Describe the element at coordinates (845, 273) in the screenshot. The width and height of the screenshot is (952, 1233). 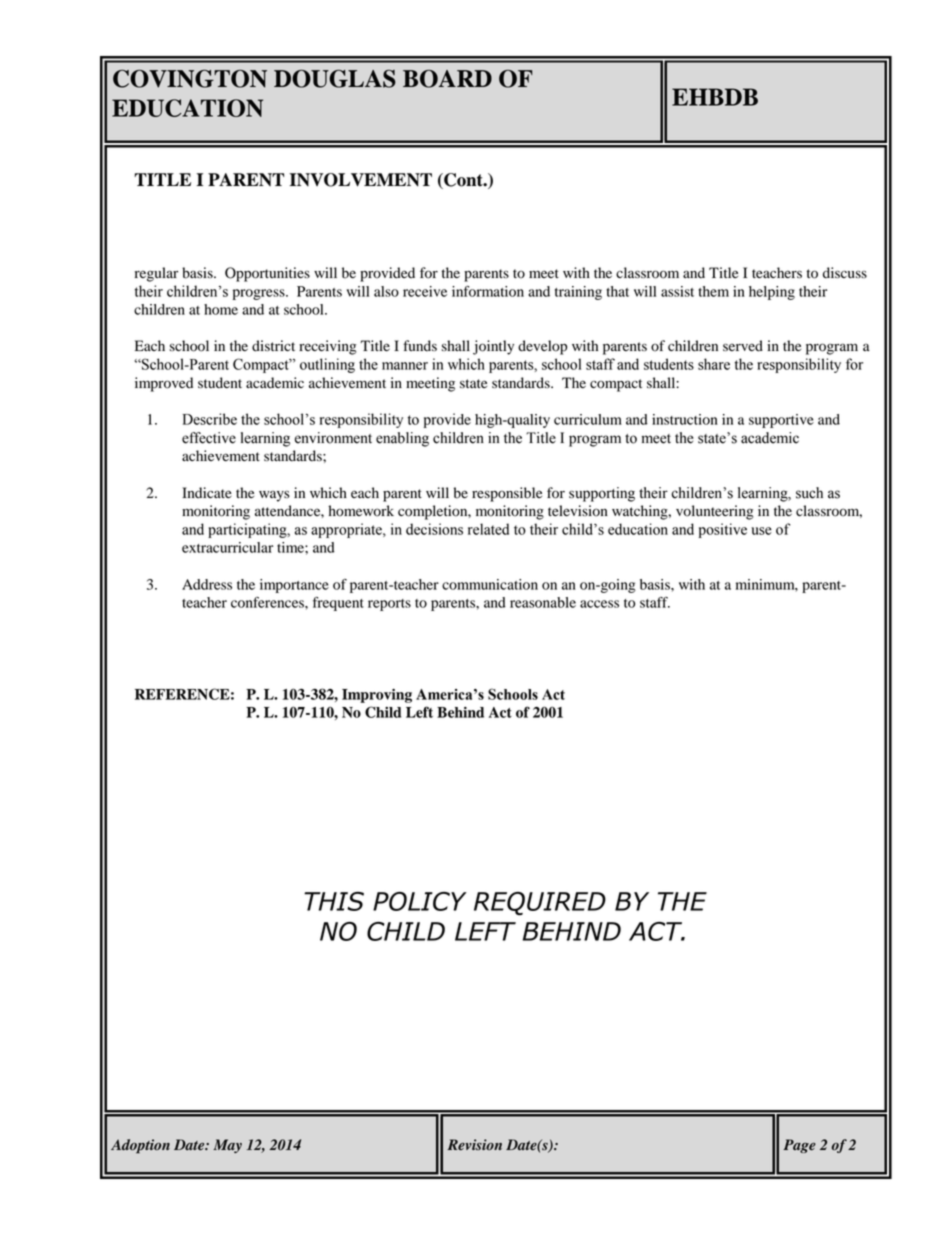
I see `discuss` at that location.
